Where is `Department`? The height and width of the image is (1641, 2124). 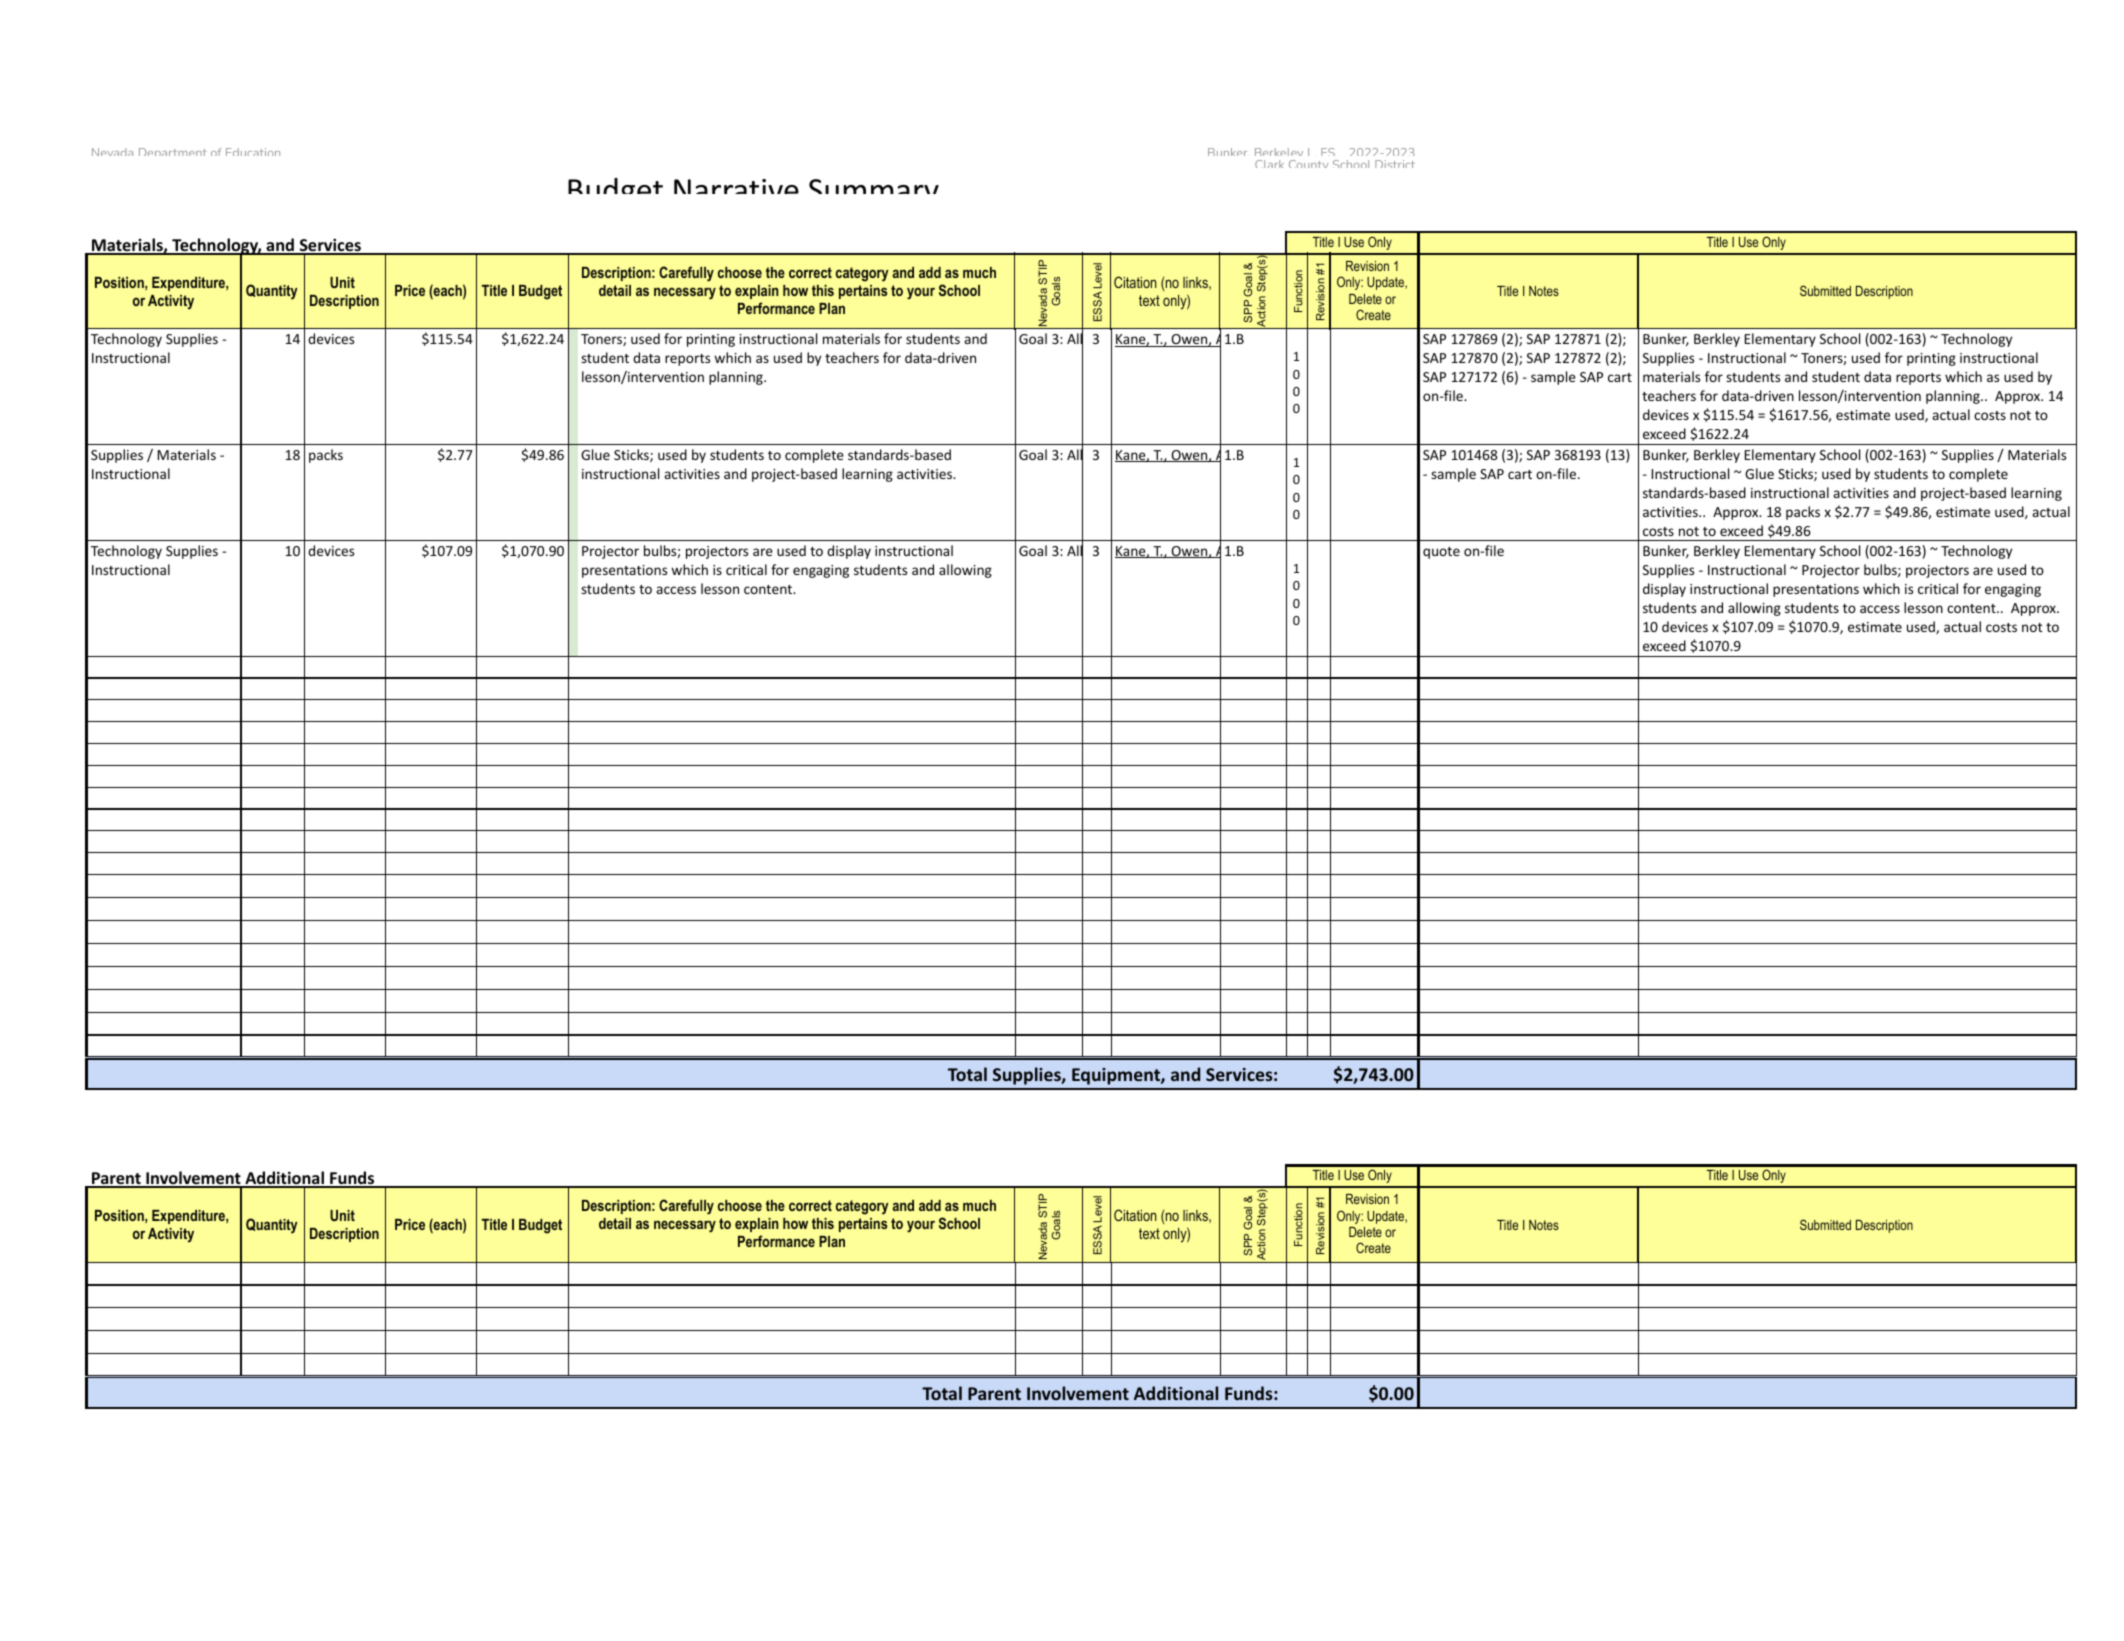 Department is located at coordinates (173, 152).
